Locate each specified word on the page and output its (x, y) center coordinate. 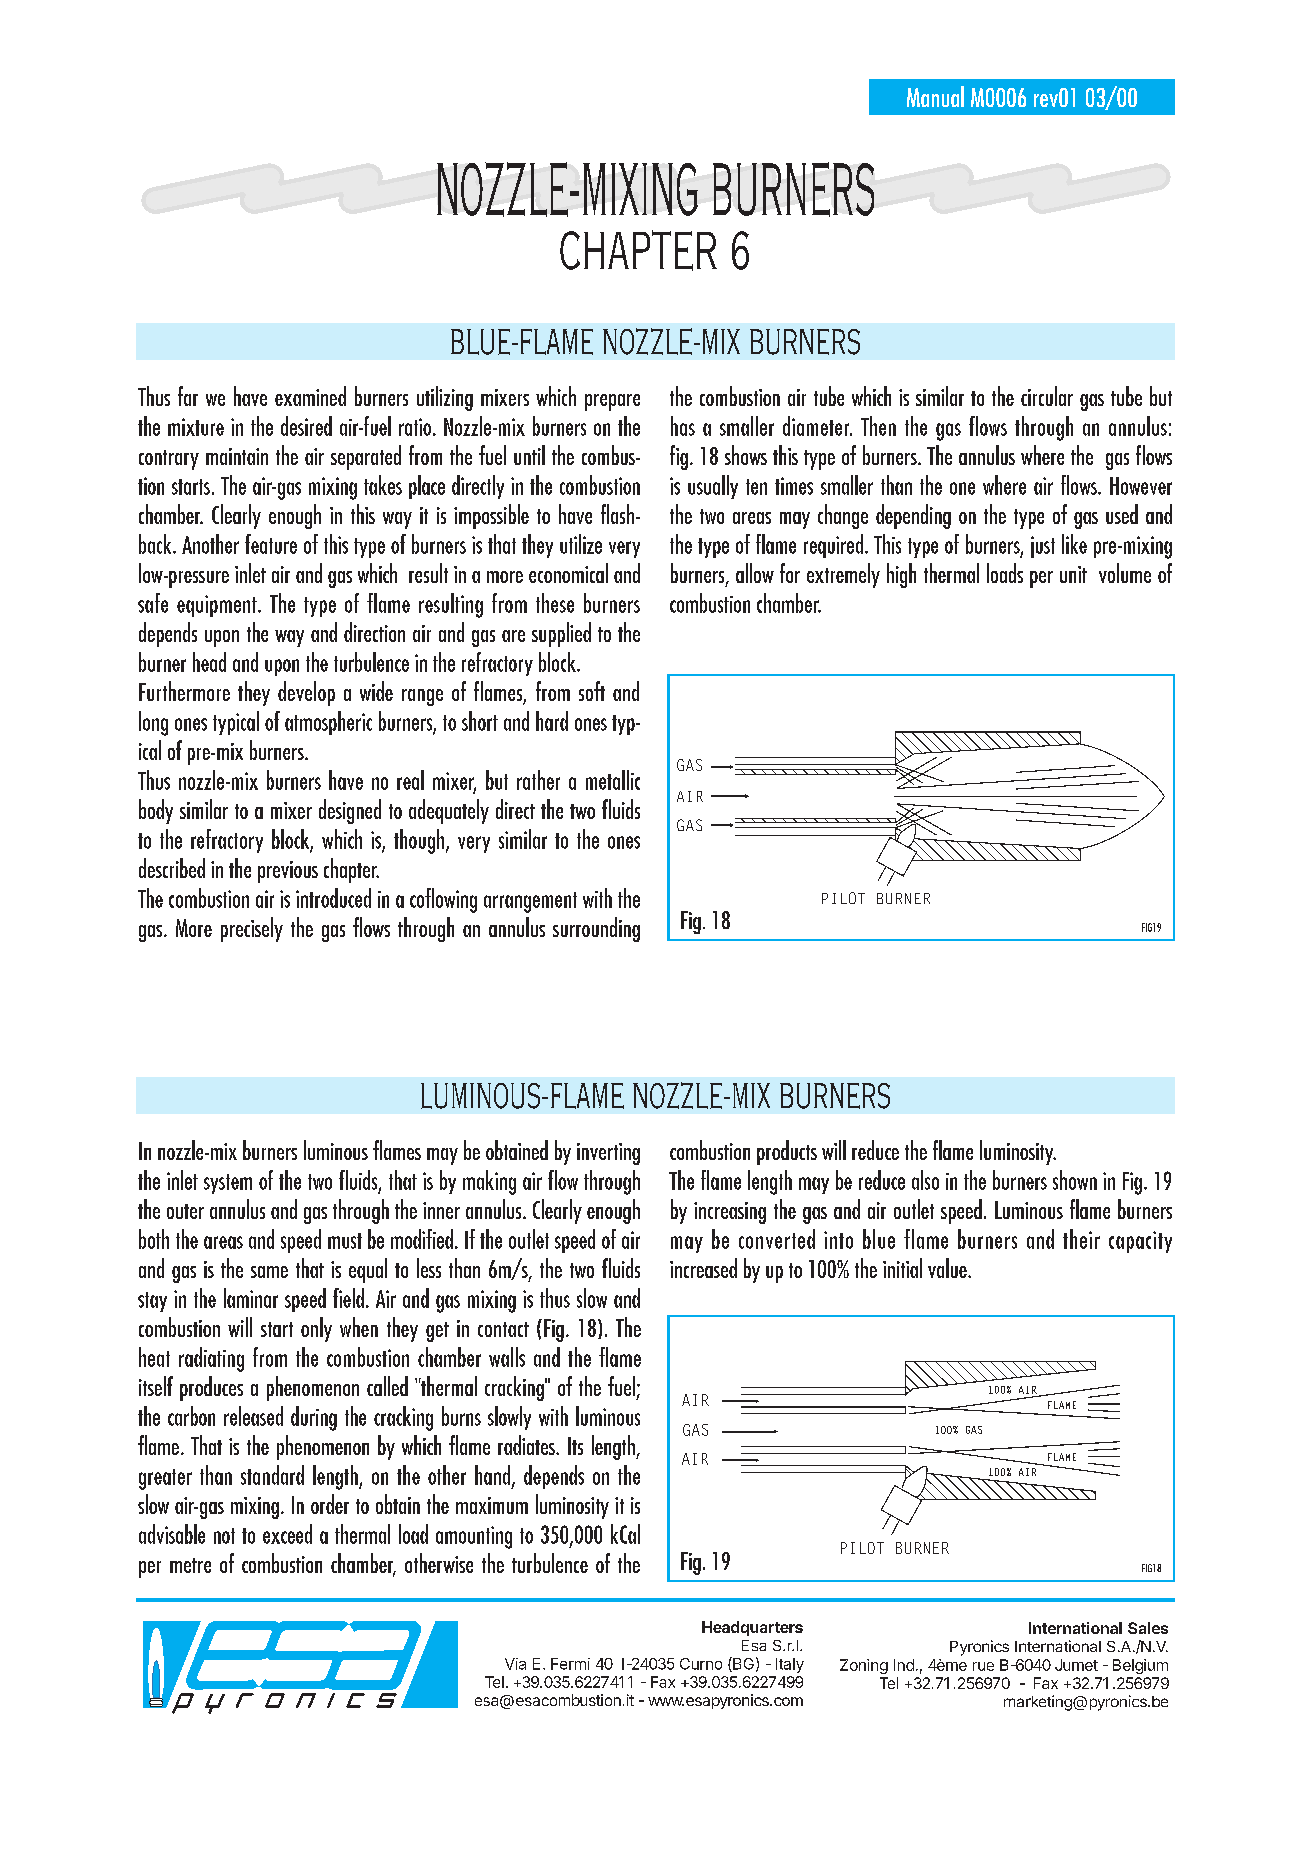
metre (190, 1565)
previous (288, 872)
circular (1047, 396)
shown (1075, 1180)
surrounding (596, 929)
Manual (935, 96)
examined (310, 396)
